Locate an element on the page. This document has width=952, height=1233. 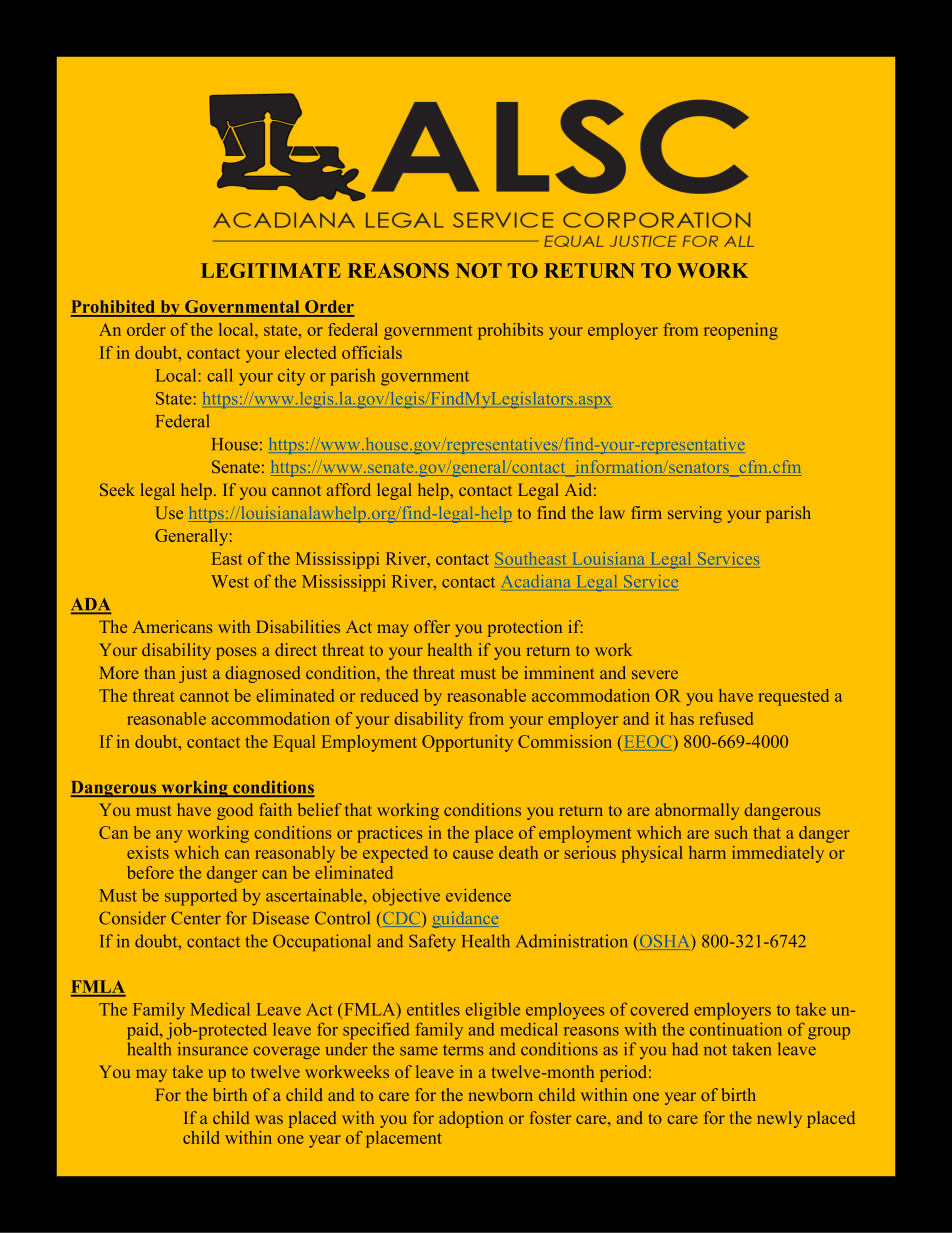
newborn is located at coordinates (500, 1094).
